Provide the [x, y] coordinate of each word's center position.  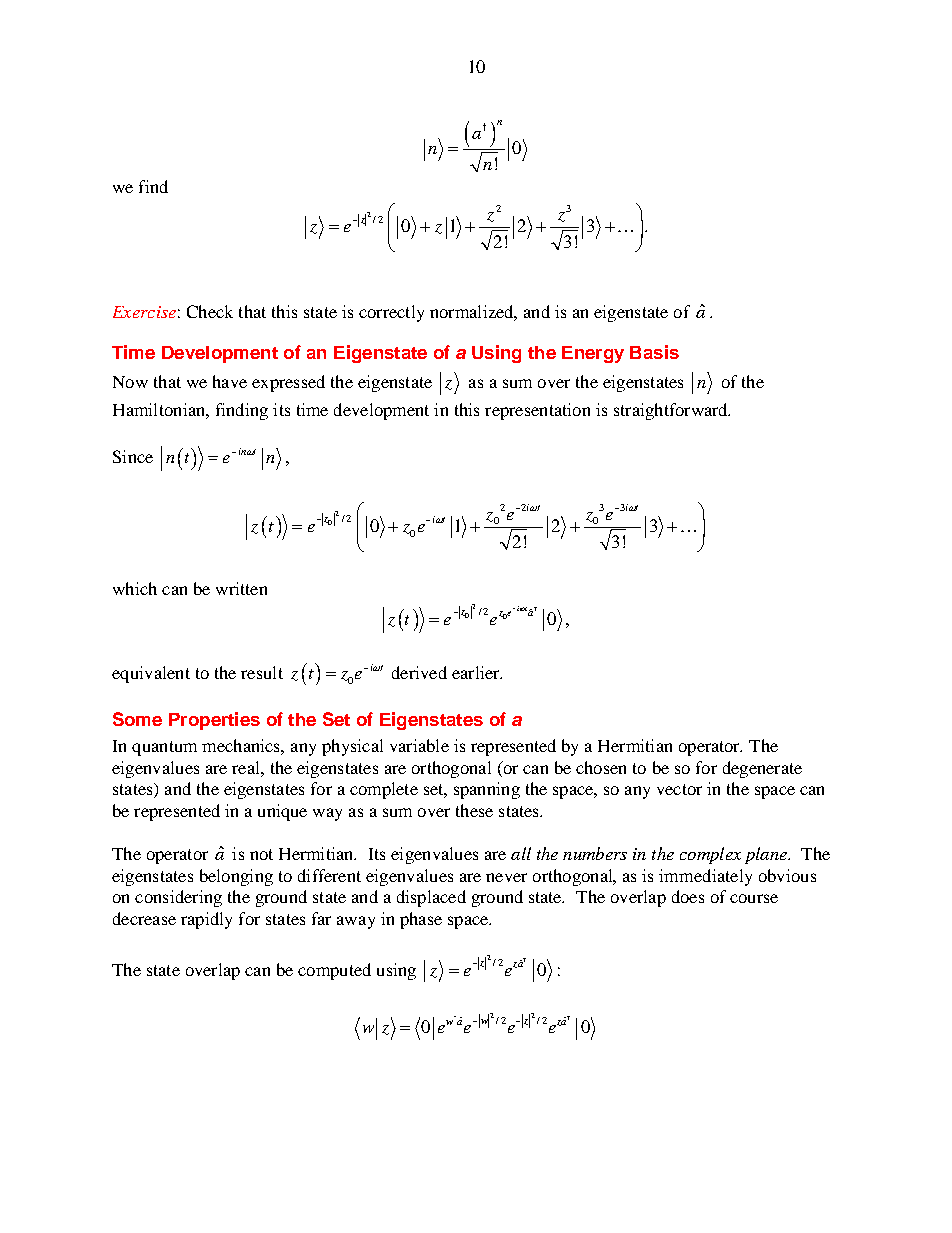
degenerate [762, 769]
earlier [477, 672]
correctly [391, 313]
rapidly [206, 920]
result [262, 672]
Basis [654, 352]
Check [210, 311]
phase [421, 920]
